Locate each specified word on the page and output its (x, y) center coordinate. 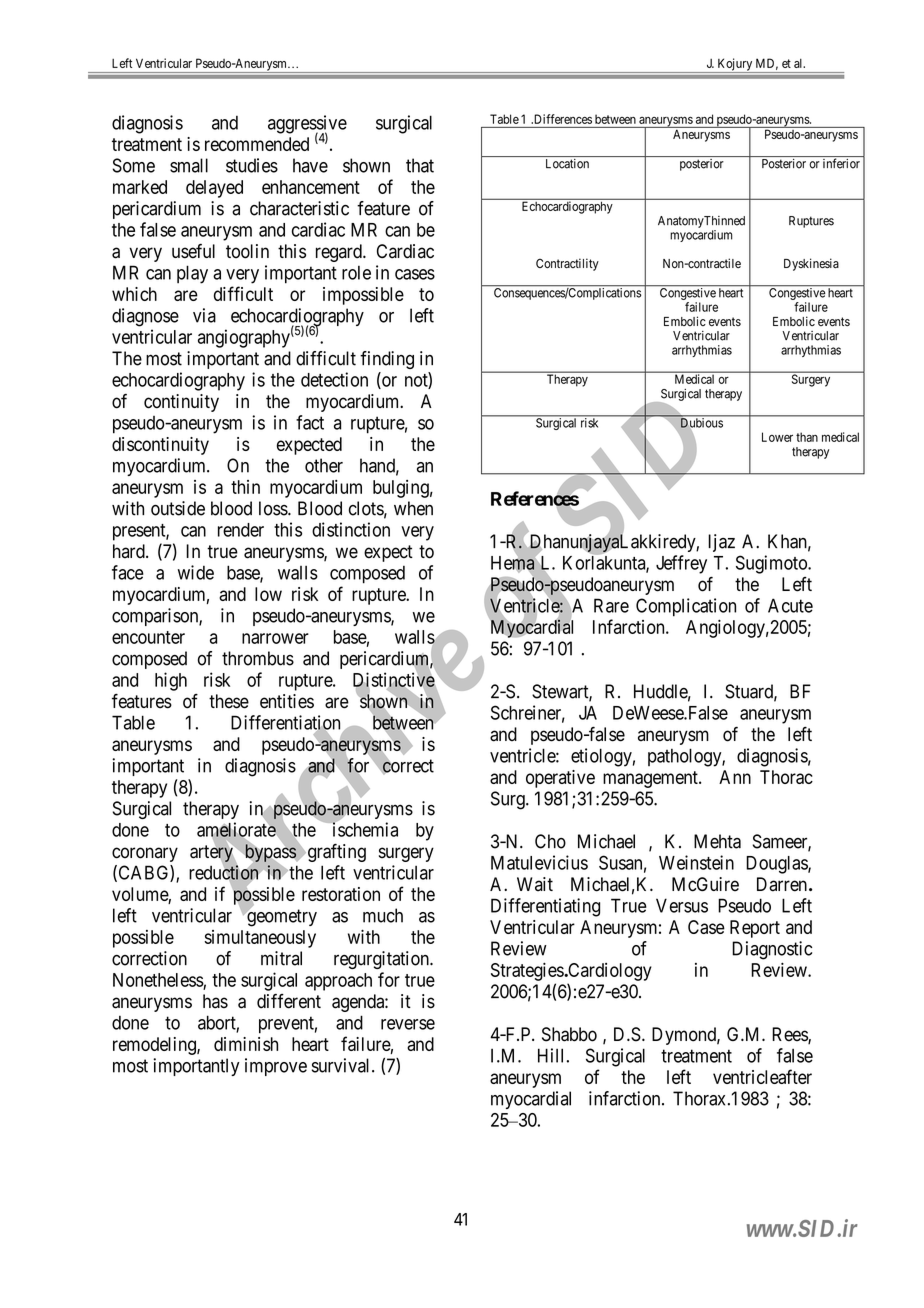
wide (196, 572)
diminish (246, 1044)
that (420, 165)
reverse (408, 1024)
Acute (790, 605)
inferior (841, 163)
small (189, 165)
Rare (611, 605)
